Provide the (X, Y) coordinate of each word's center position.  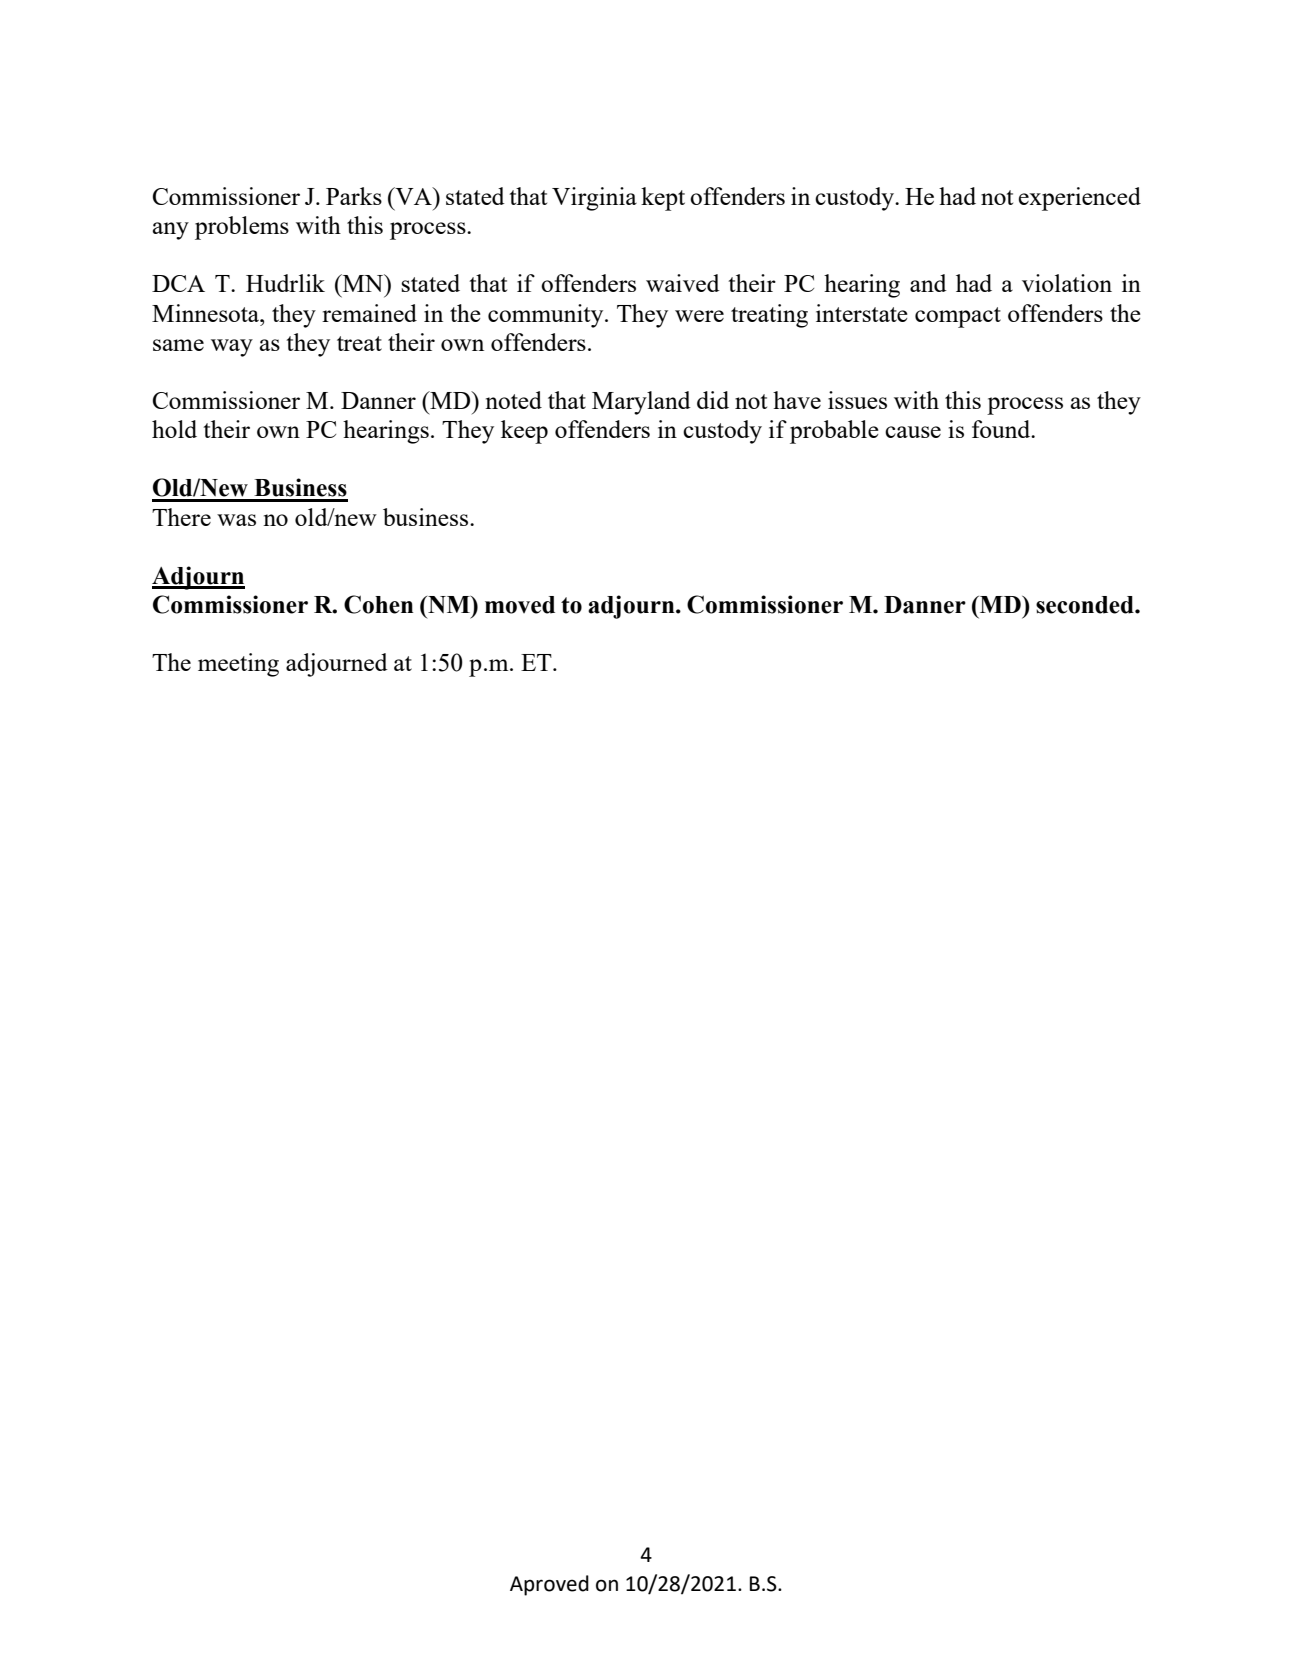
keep (524, 432)
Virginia (594, 199)
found (1002, 429)
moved (520, 605)
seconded (1086, 605)
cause (913, 432)
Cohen (378, 604)
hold (174, 429)
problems (242, 228)
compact (958, 317)
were (699, 316)
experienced (1080, 199)
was (236, 520)
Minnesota (207, 313)
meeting (238, 665)
